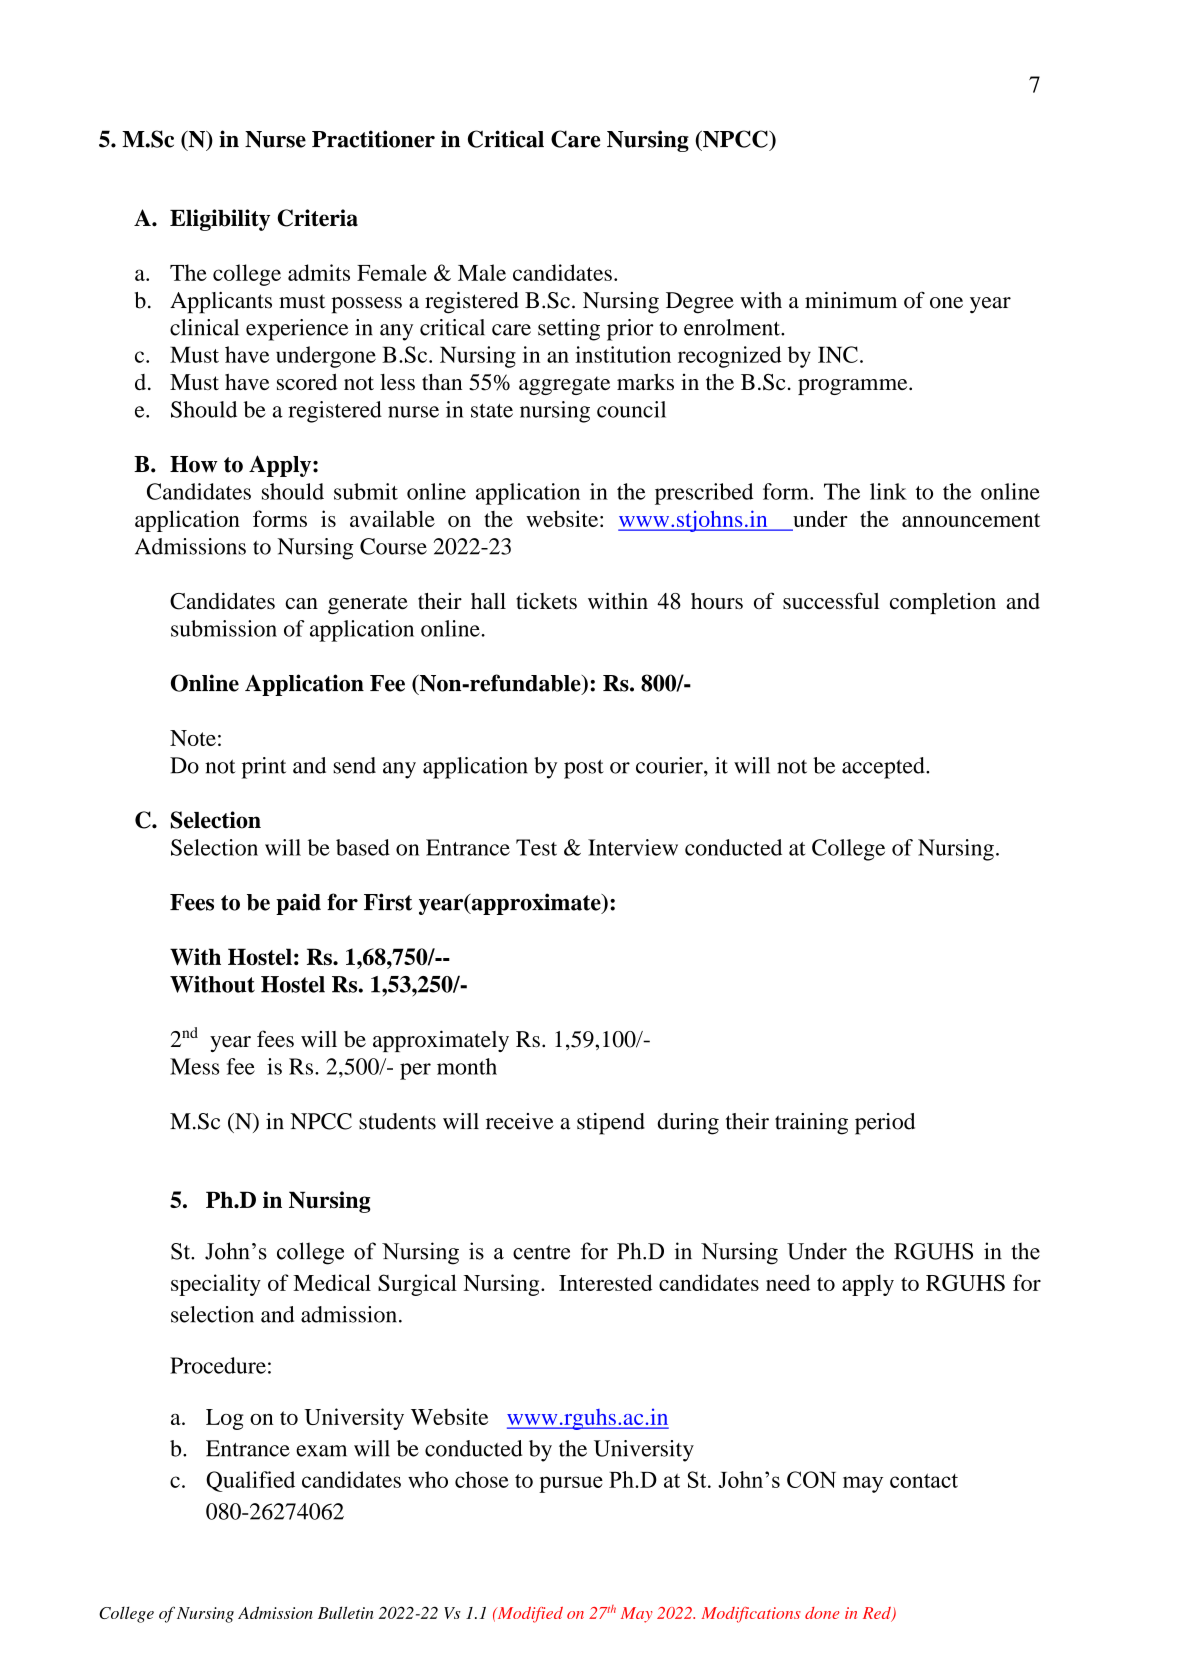 The height and width of the screenshot is (1670, 1181). What do you see at coordinates (851, 300) in the screenshot?
I see `minimum` at bounding box center [851, 300].
